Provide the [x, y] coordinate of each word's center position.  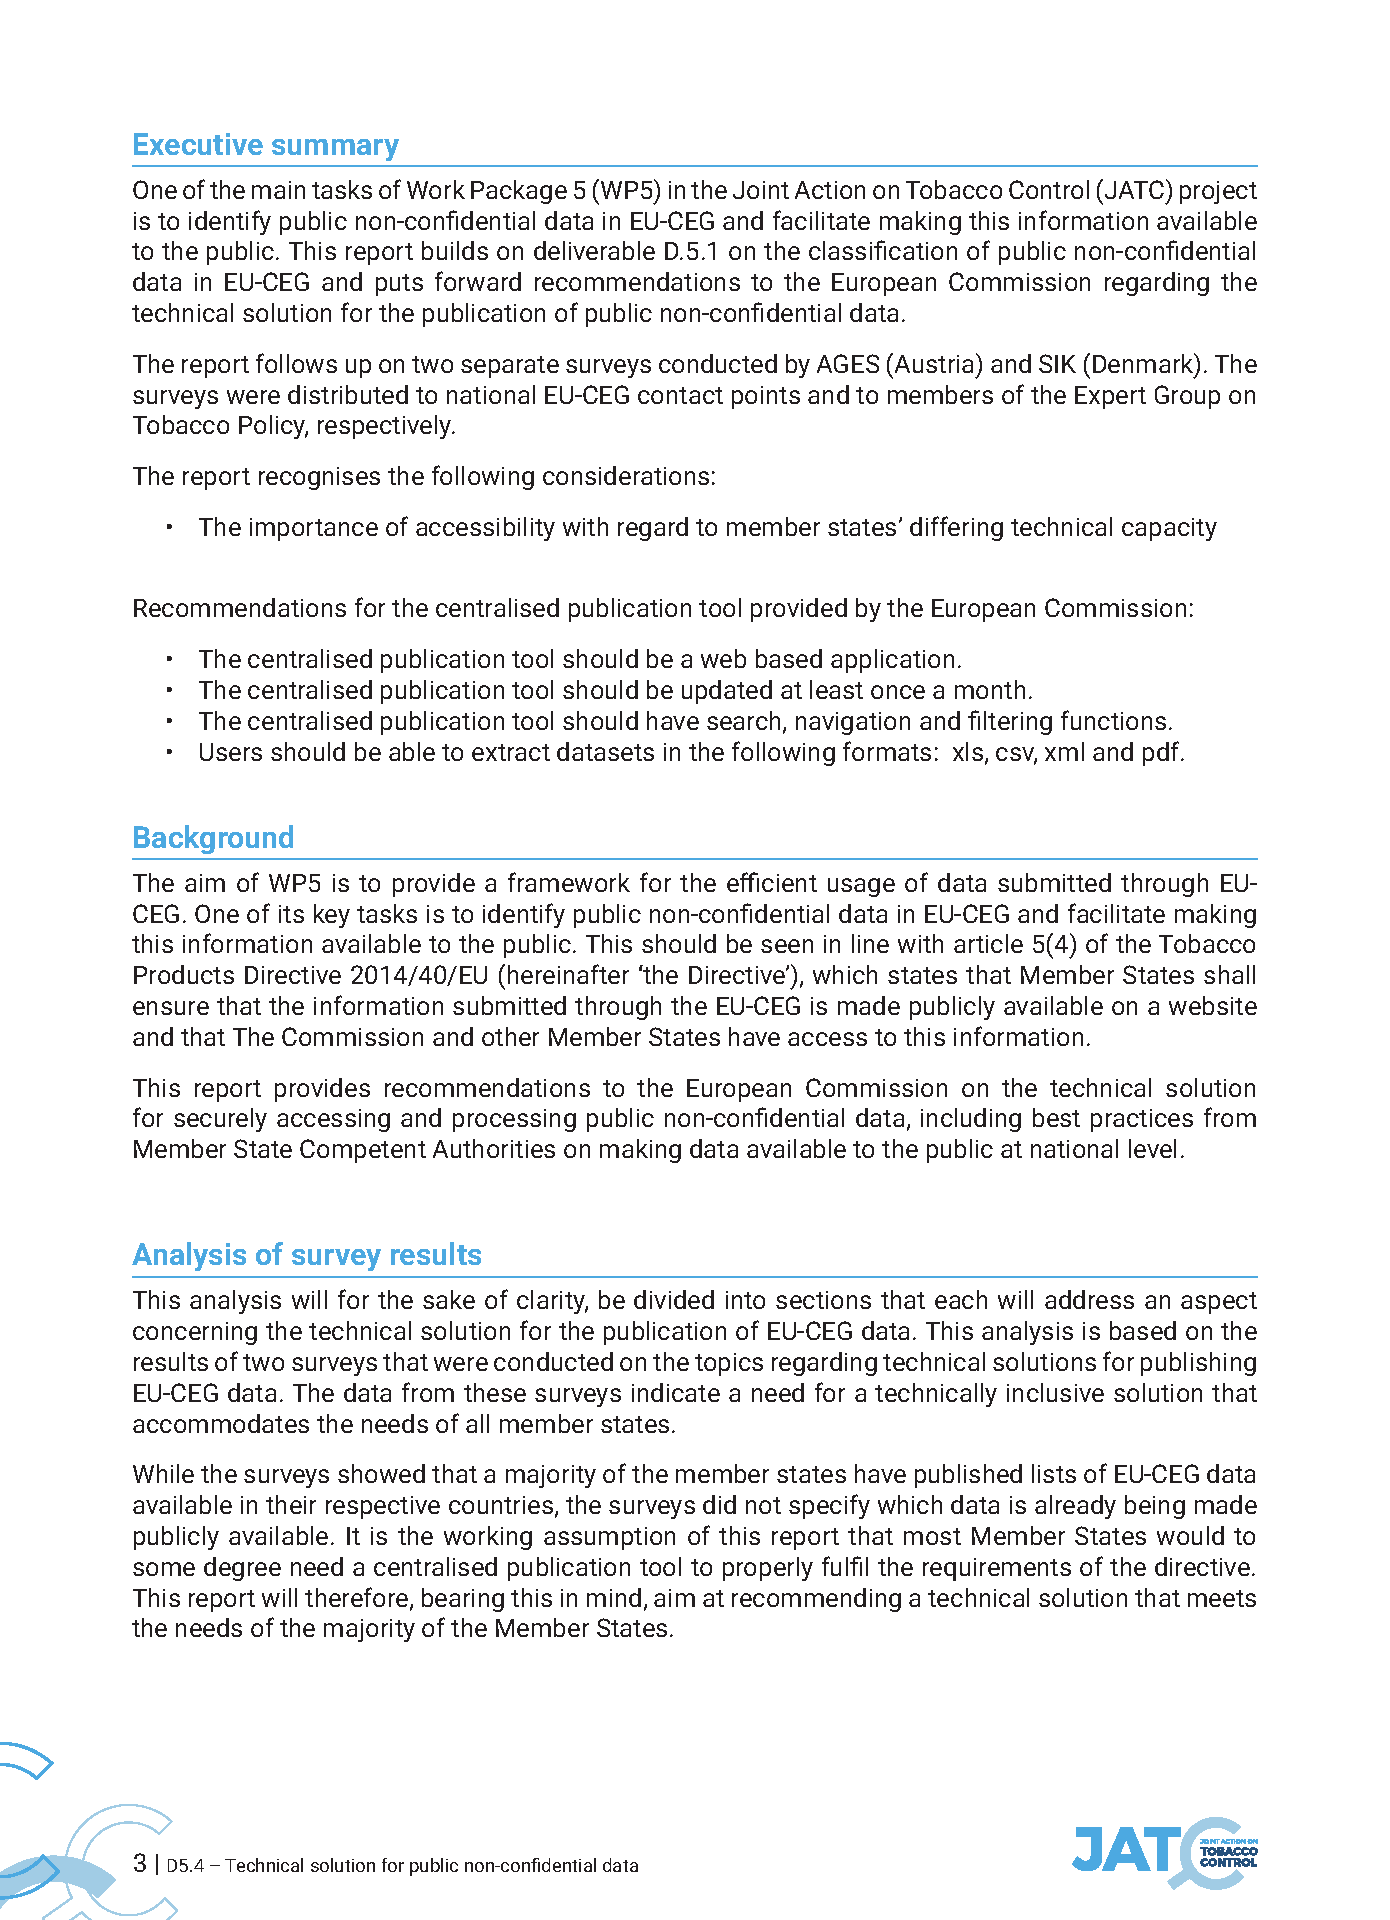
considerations [626, 475]
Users [231, 752]
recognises [319, 478]
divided [674, 1299]
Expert [1110, 397]
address [1089, 1299]
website [1213, 1005]
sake [449, 1299]
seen [787, 946]
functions [1113, 720]
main [278, 190]
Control [1049, 189]
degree [242, 1569]
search [745, 722]
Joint [761, 190]
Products [184, 974]
